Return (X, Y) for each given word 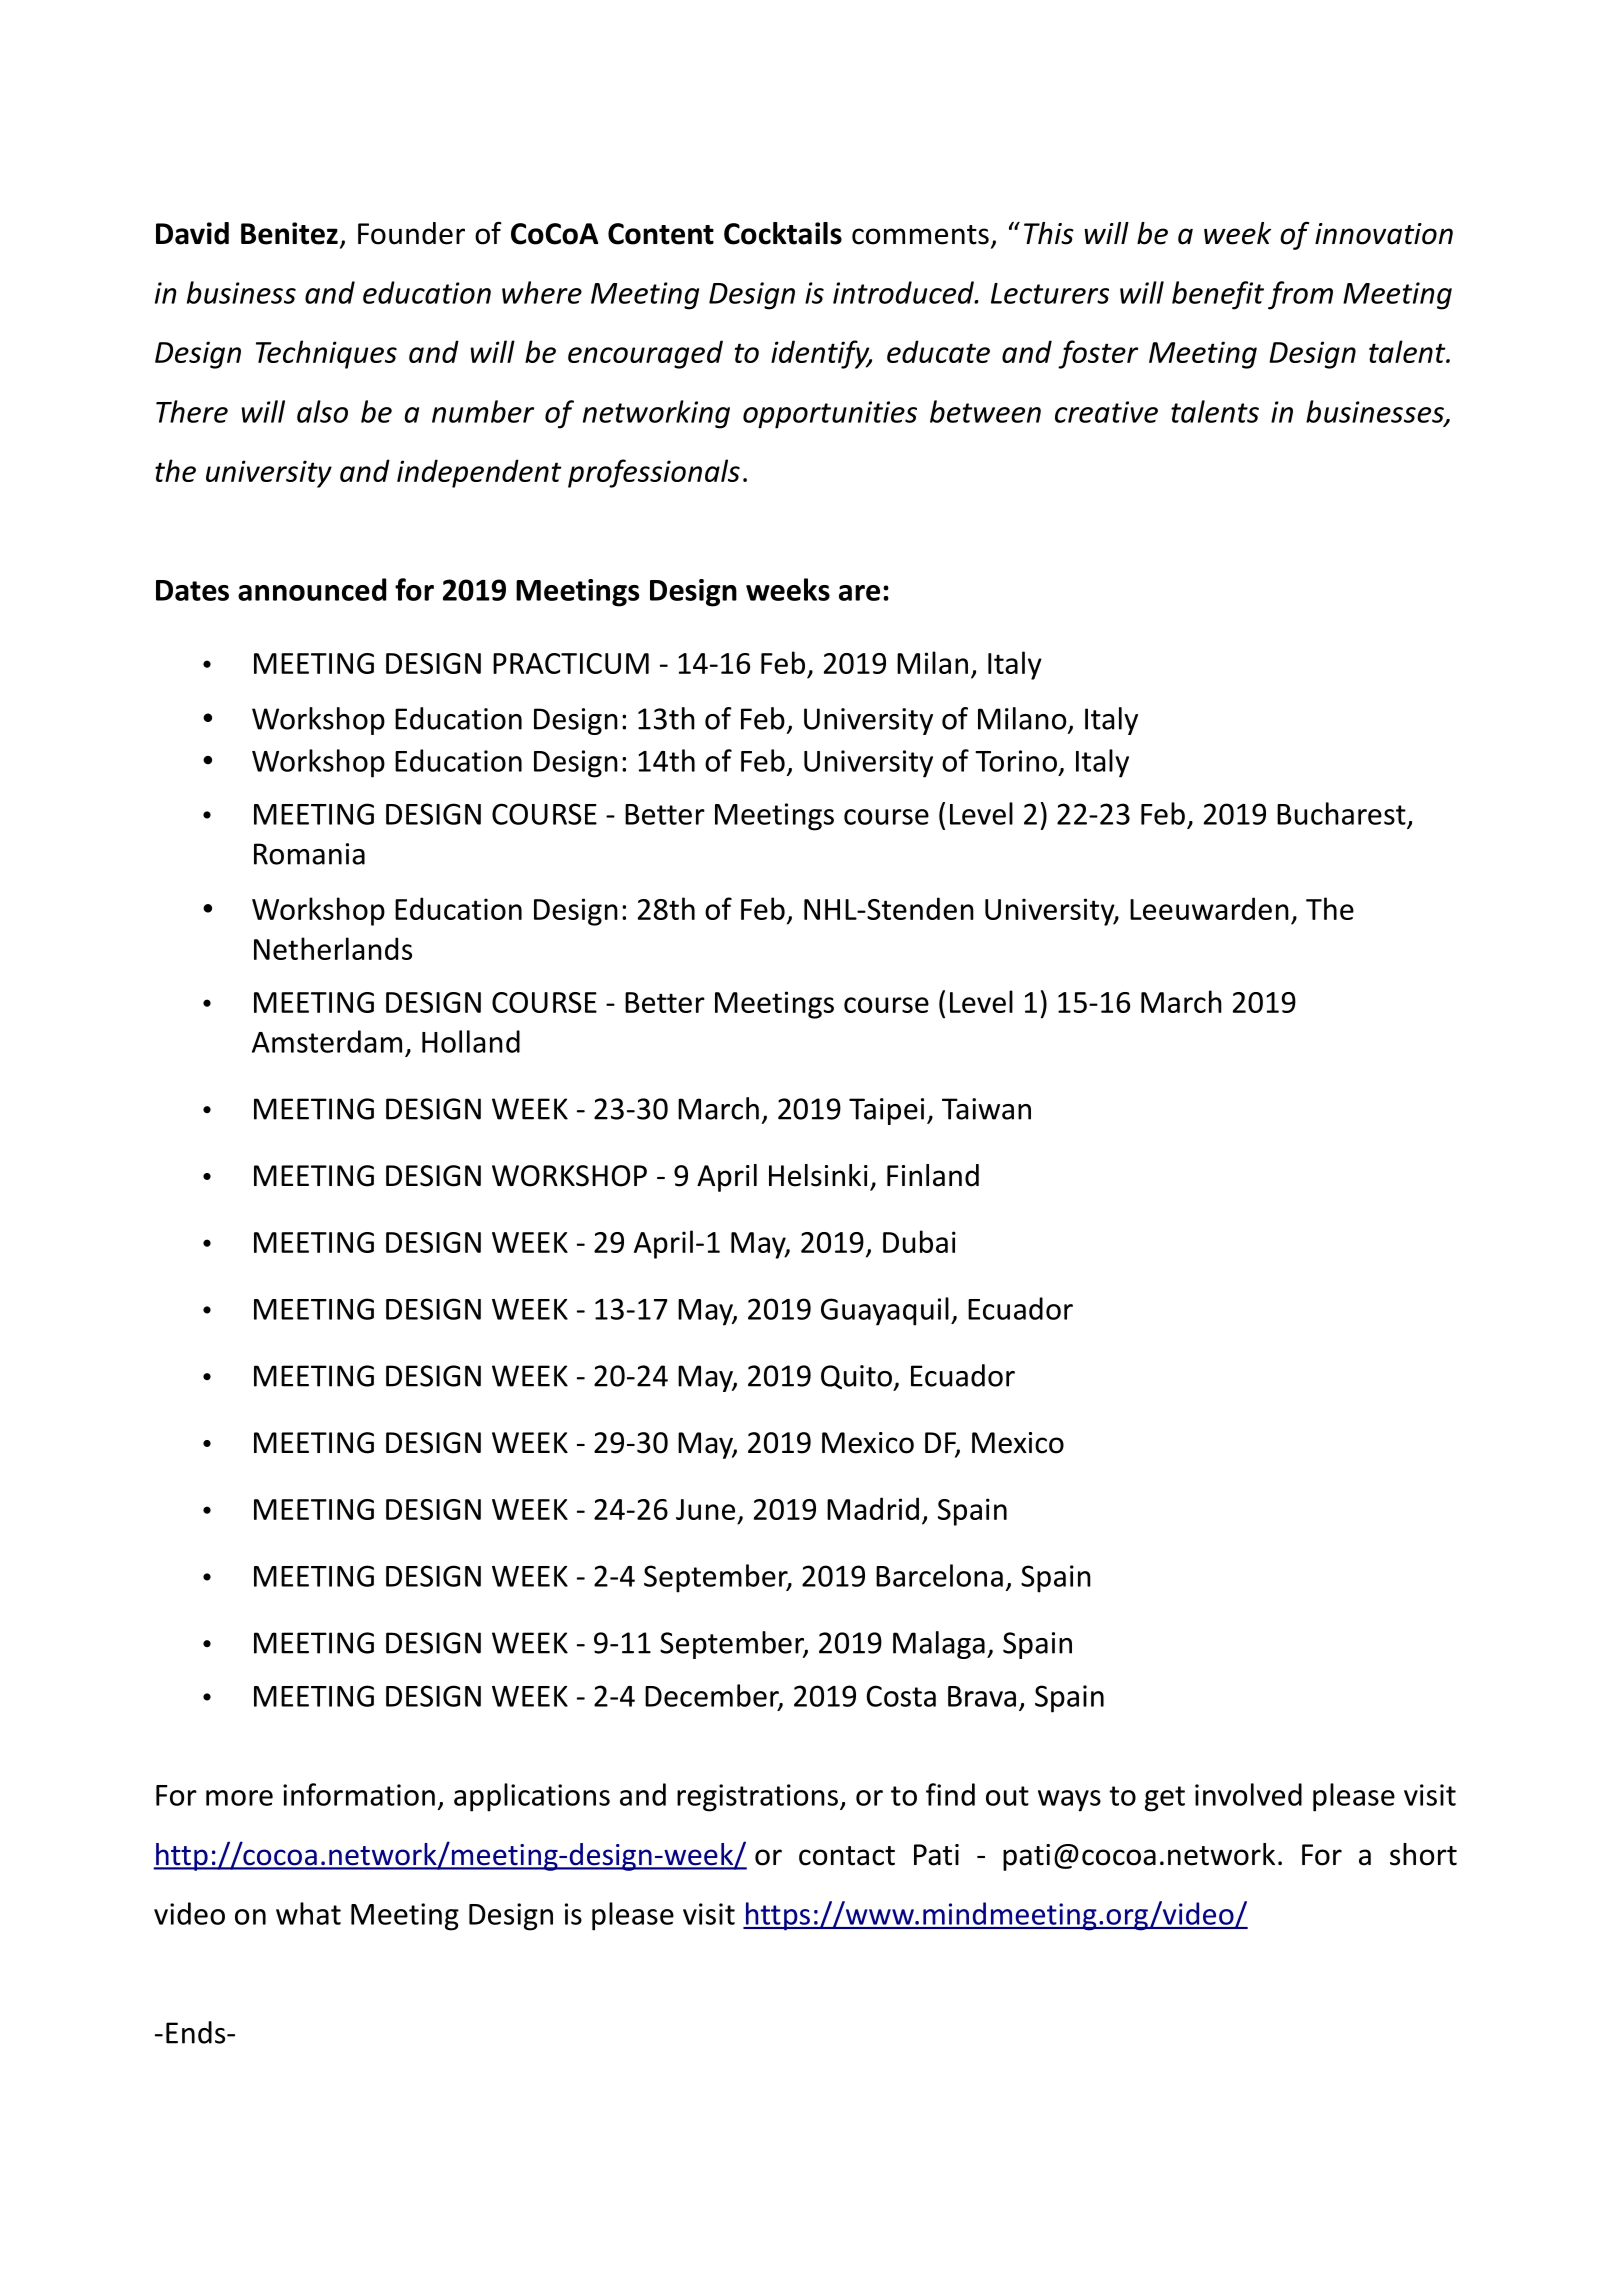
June (705, 1509)
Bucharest (1341, 813)
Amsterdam (327, 1041)
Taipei (886, 1111)
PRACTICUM (571, 663)
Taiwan (986, 1109)
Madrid (873, 1508)
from (1300, 295)
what (308, 1913)
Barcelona (939, 1575)
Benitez (289, 233)
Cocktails (783, 233)
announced (312, 589)
